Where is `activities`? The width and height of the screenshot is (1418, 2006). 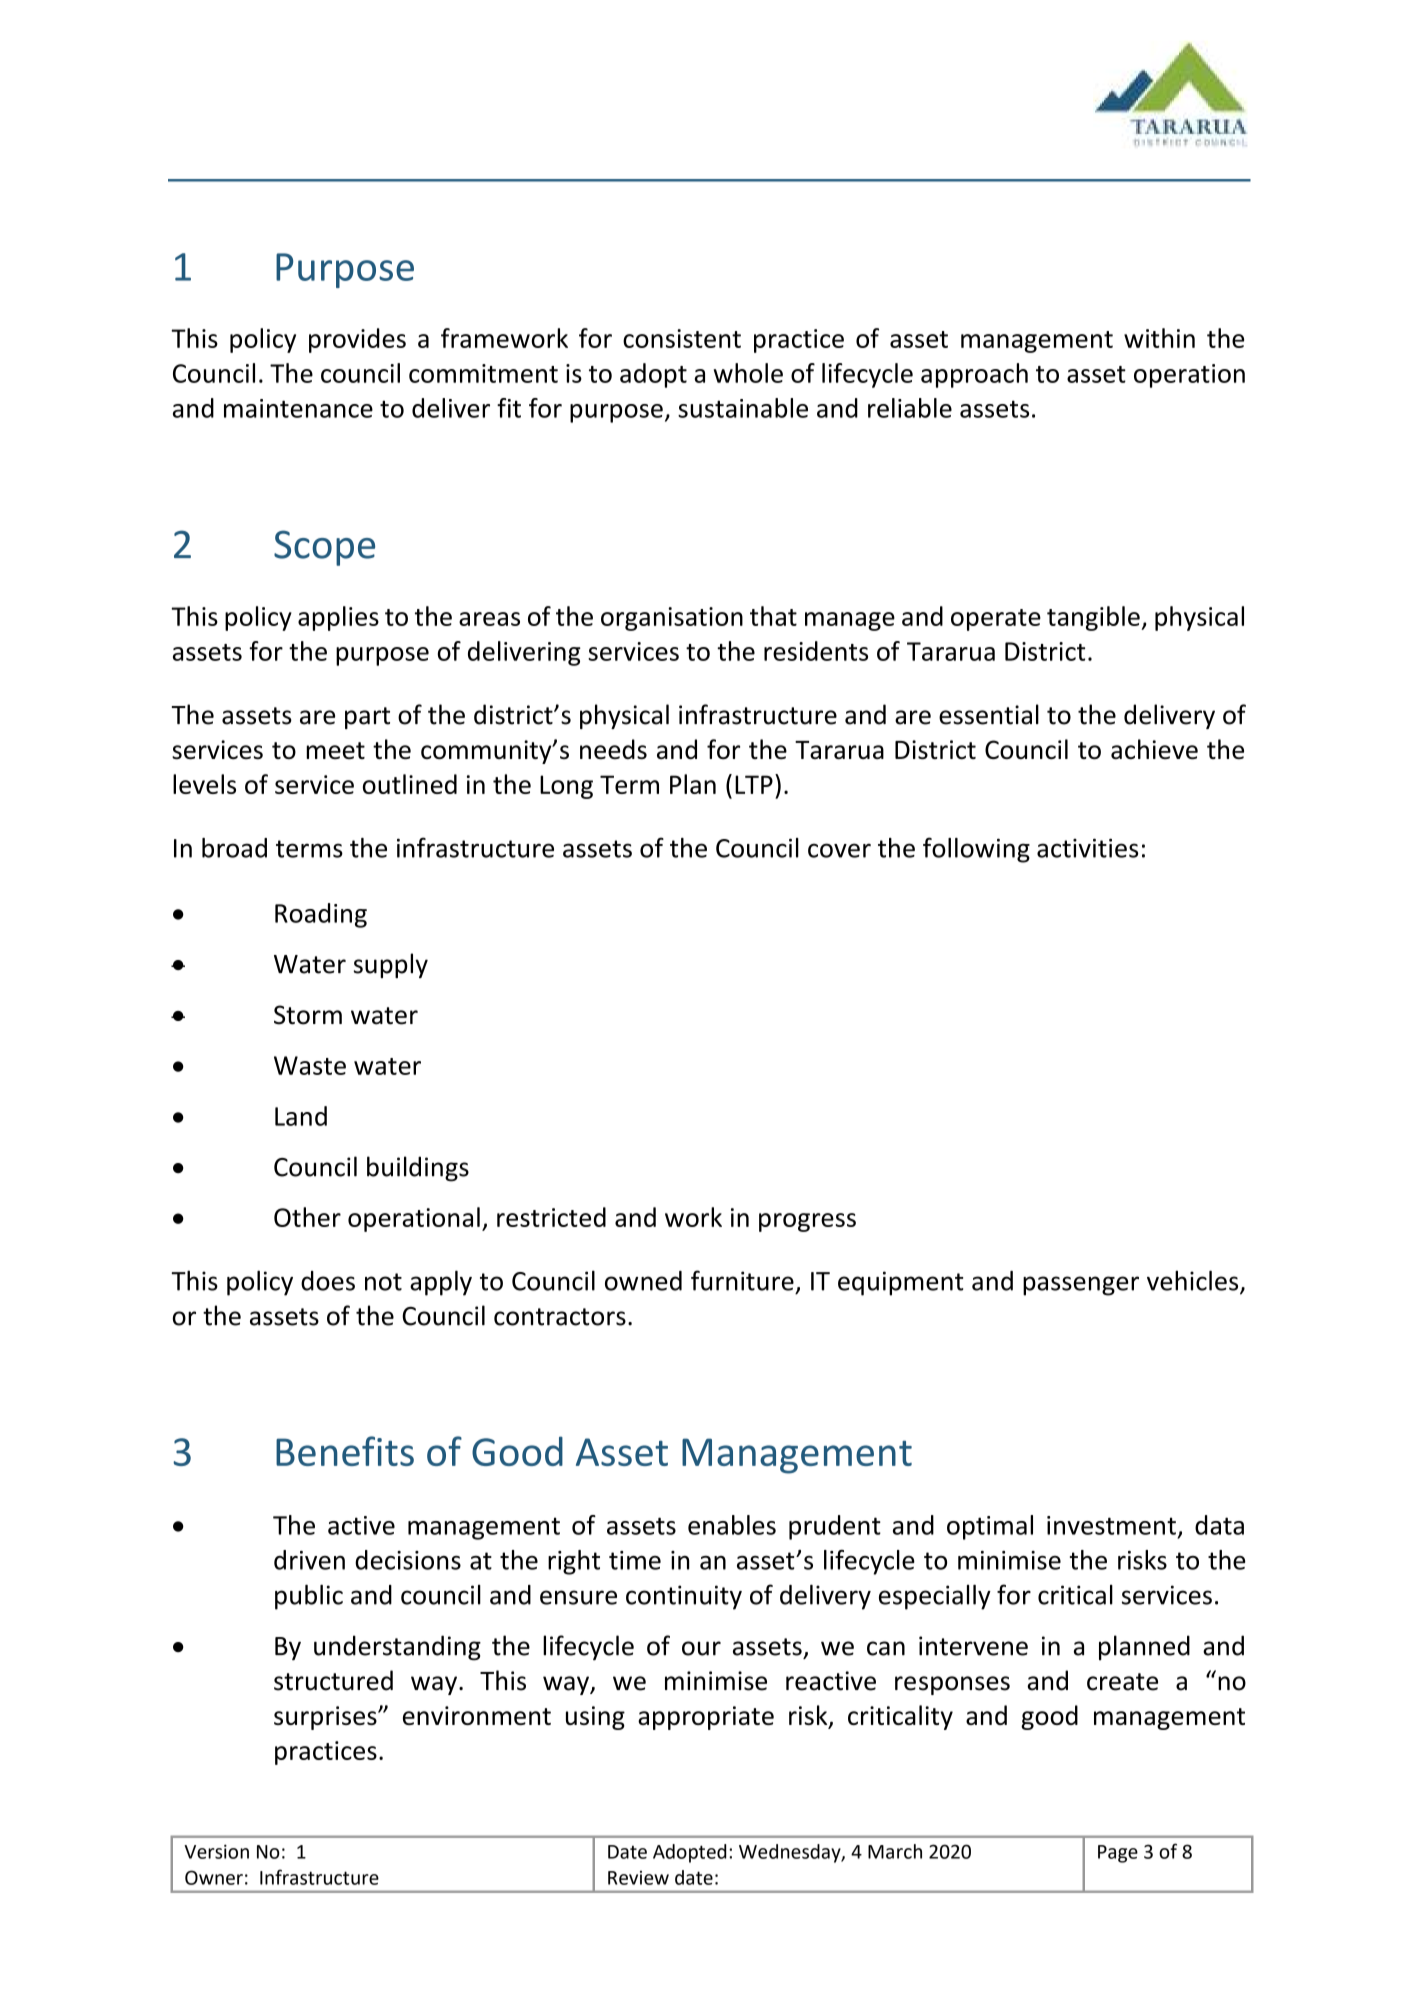 activities is located at coordinates (1087, 848).
